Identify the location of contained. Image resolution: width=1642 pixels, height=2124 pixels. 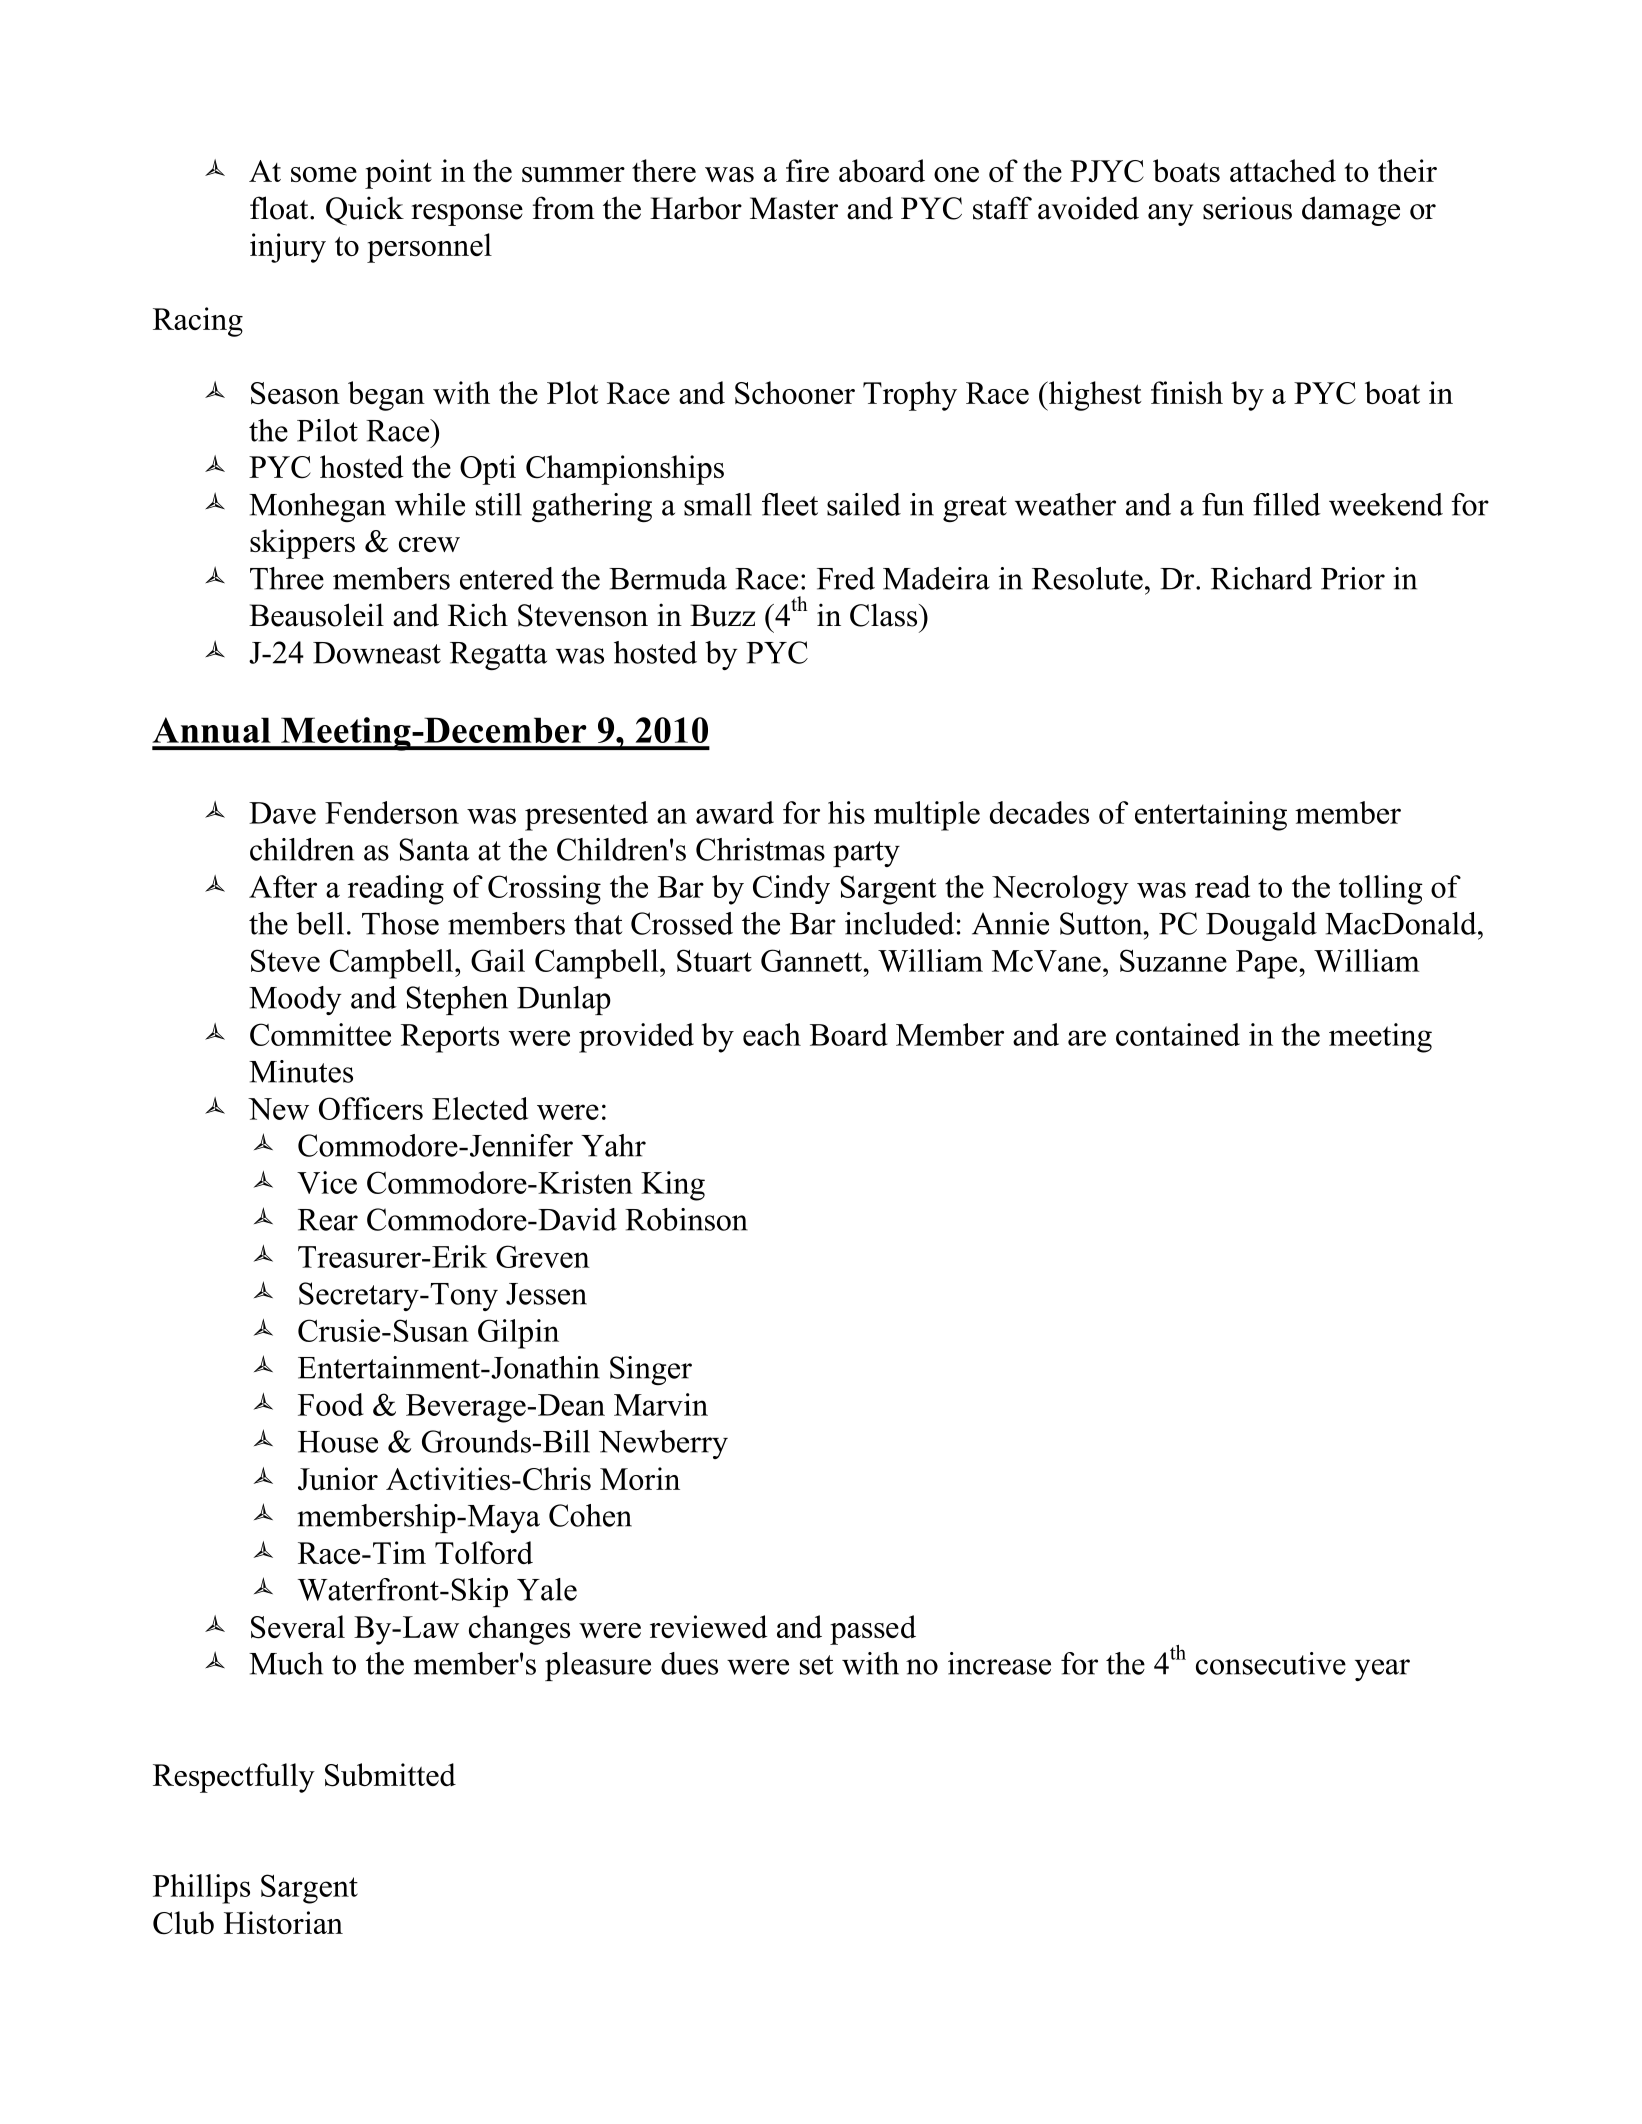
(1178, 1034).
